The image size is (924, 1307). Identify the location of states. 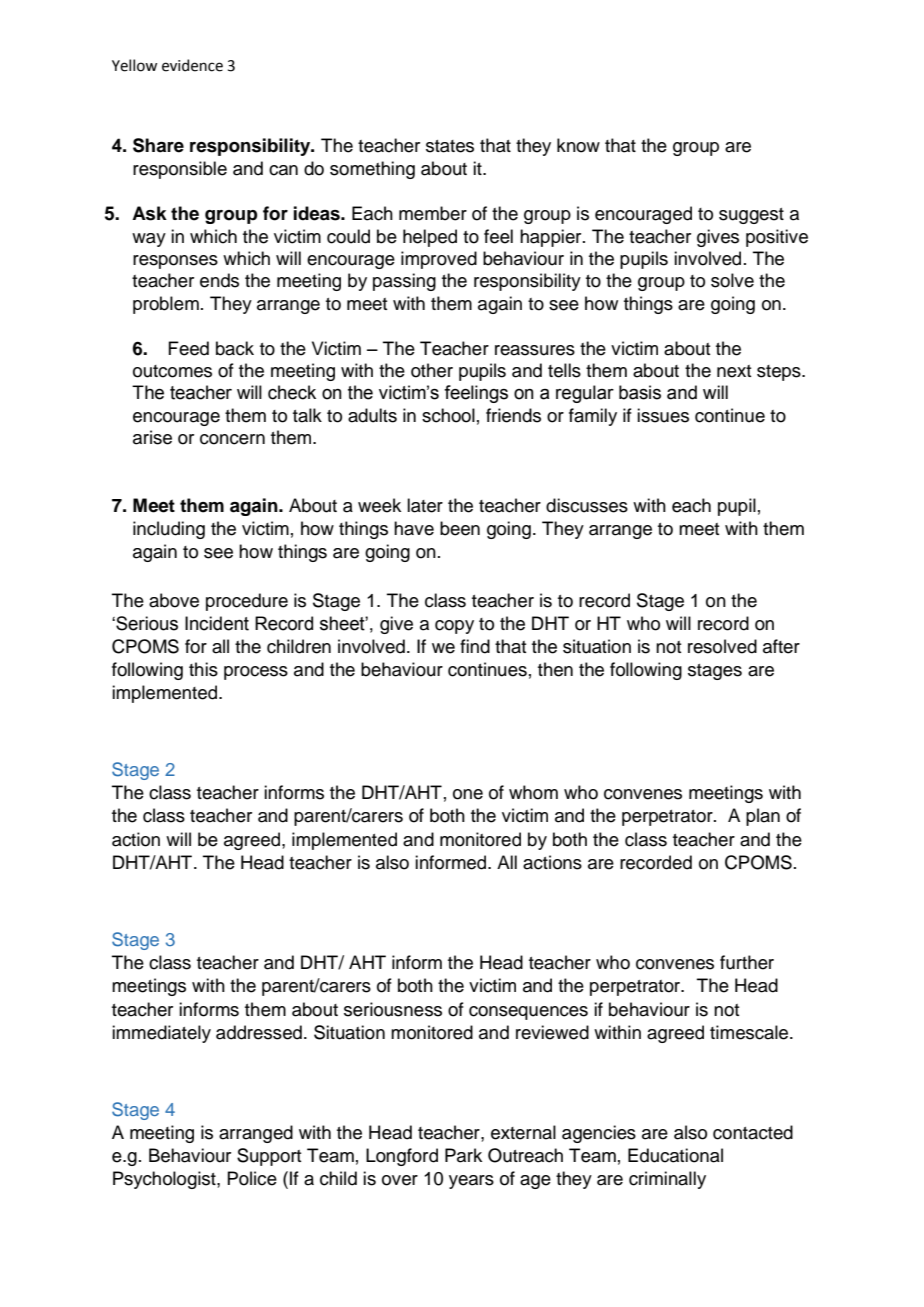
(450, 146).
